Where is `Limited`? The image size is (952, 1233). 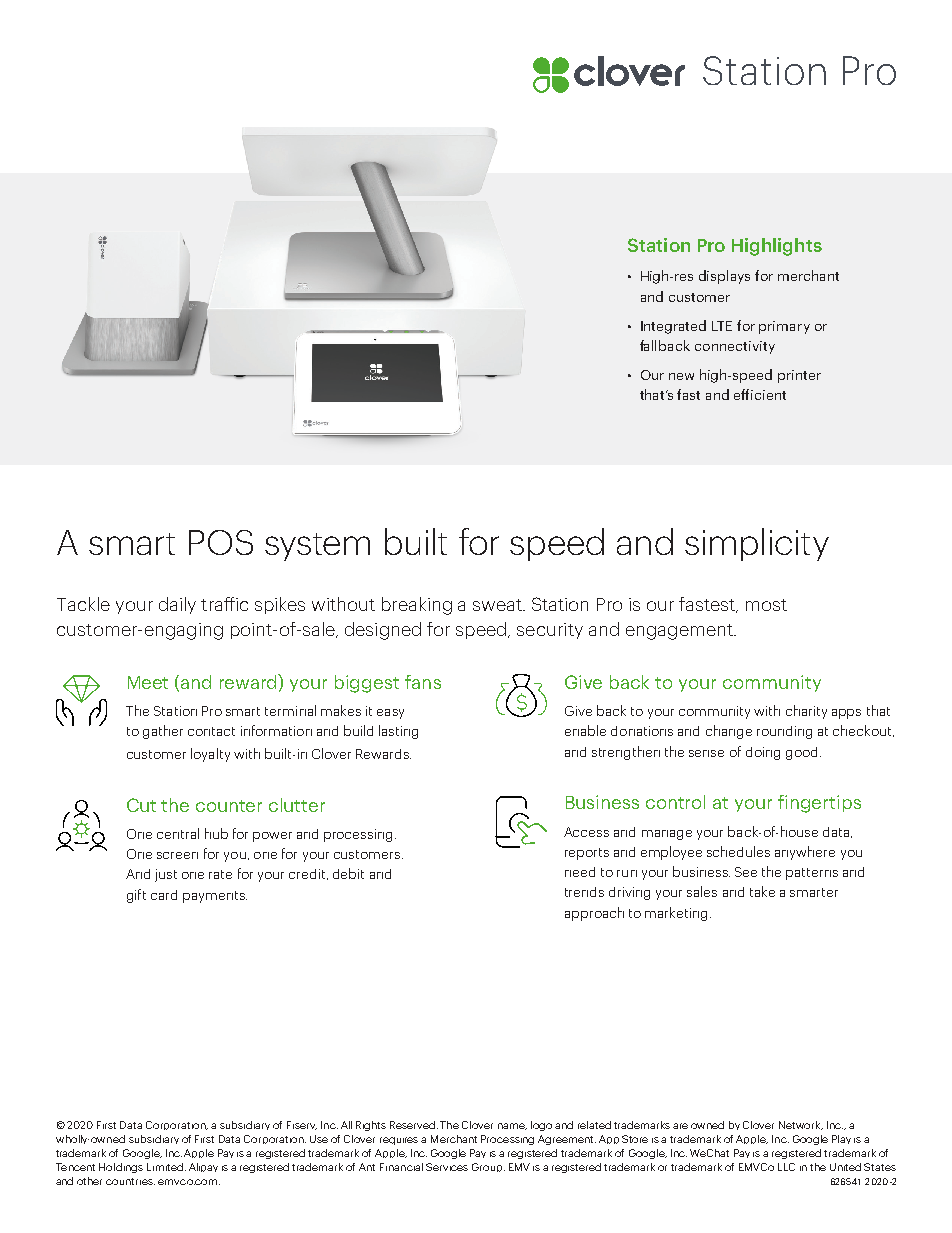
Limited is located at coordinates (165, 1167).
